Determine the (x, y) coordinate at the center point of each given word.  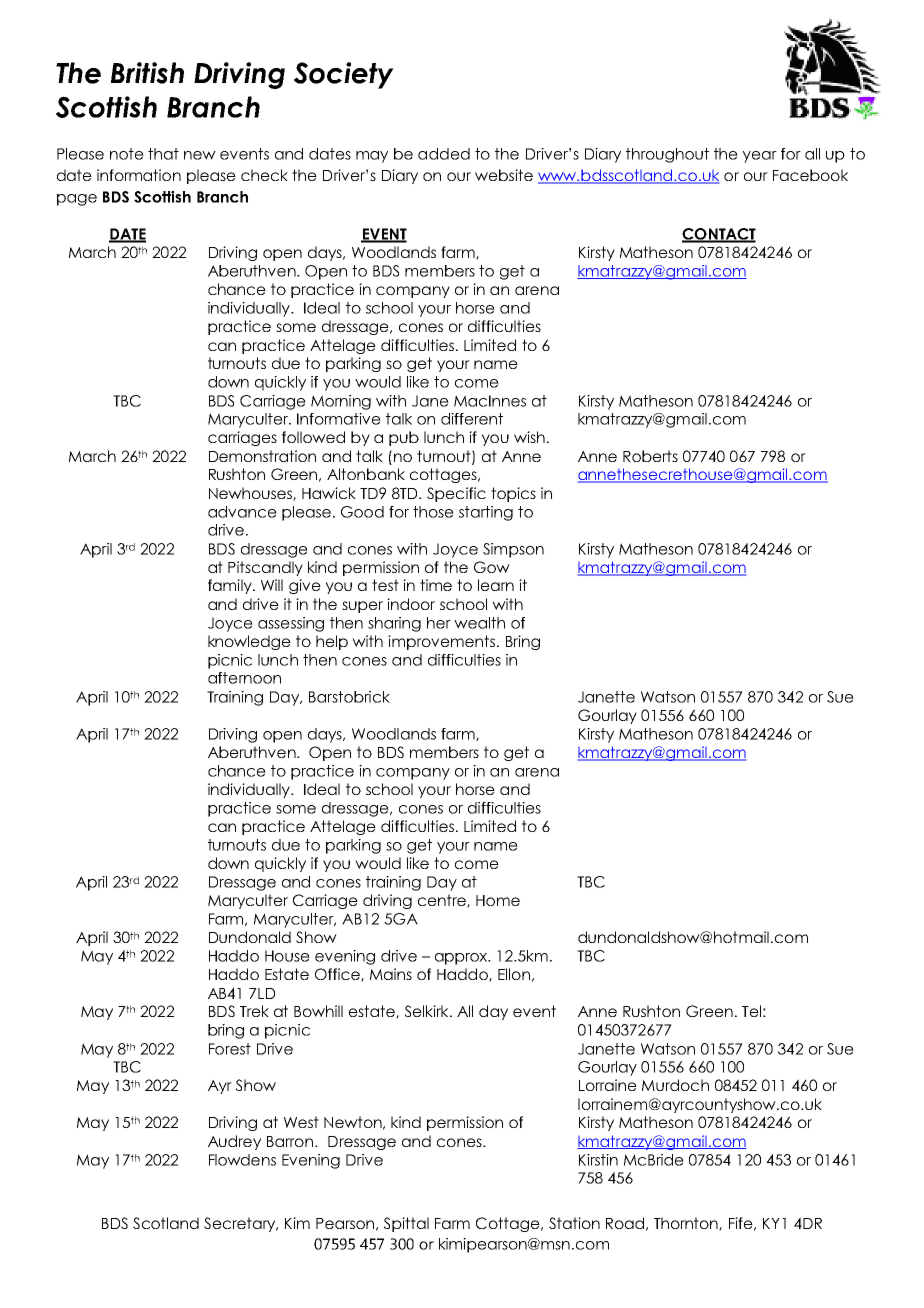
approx (462, 959)
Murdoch (675, 1085)
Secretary (241, 1224)
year (760, 157)
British (147, 73)
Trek (254, 1011)
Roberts (650, 456)
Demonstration (262, 456)
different (472, 419)
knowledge (249, 642)
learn (496, 585)
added (444, 154)
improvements (441, 642)
